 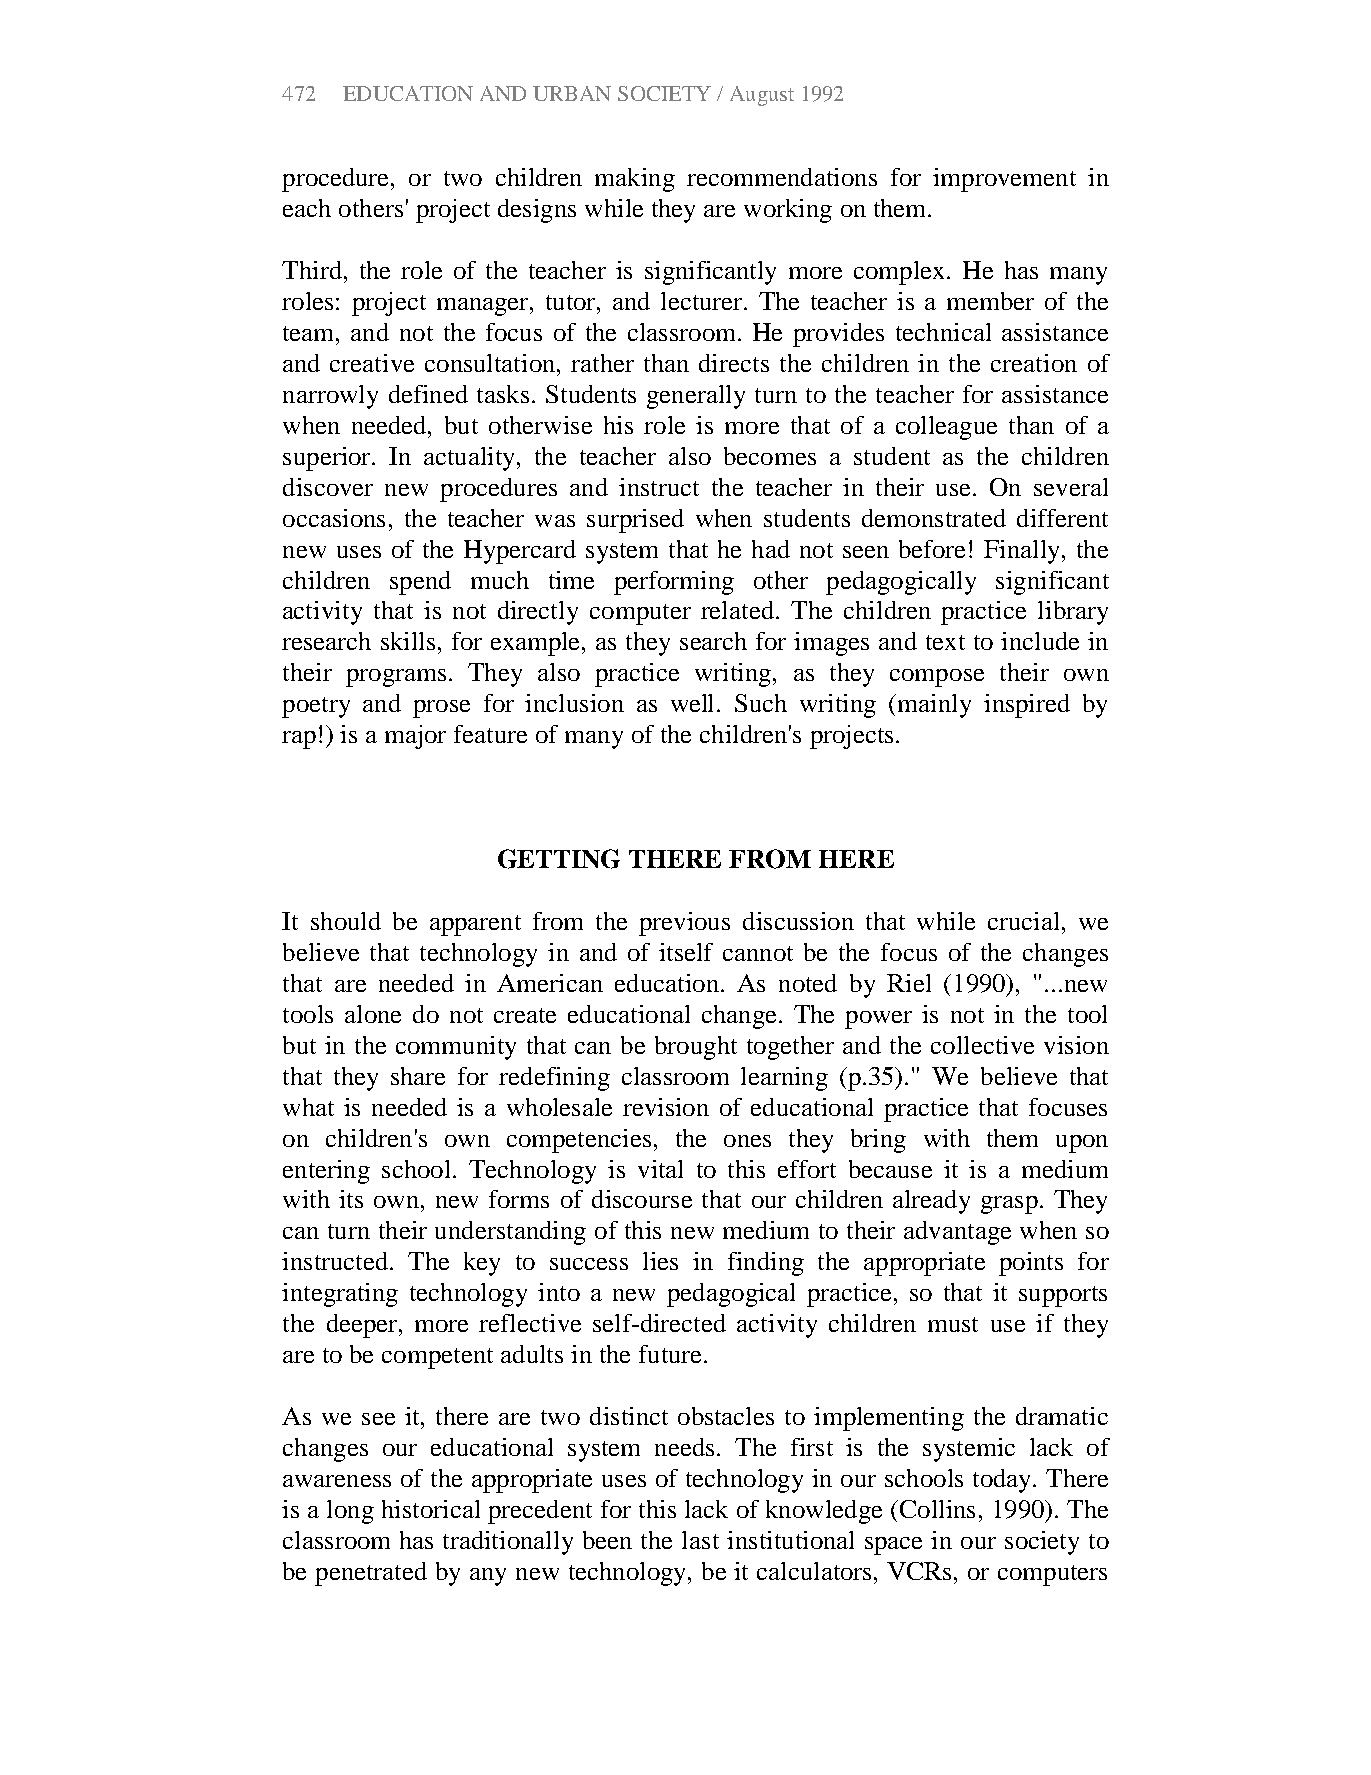 What do you see at coordinates (431, 1509) in the image?
I see `historical` at bounding box center [431, 1509].
